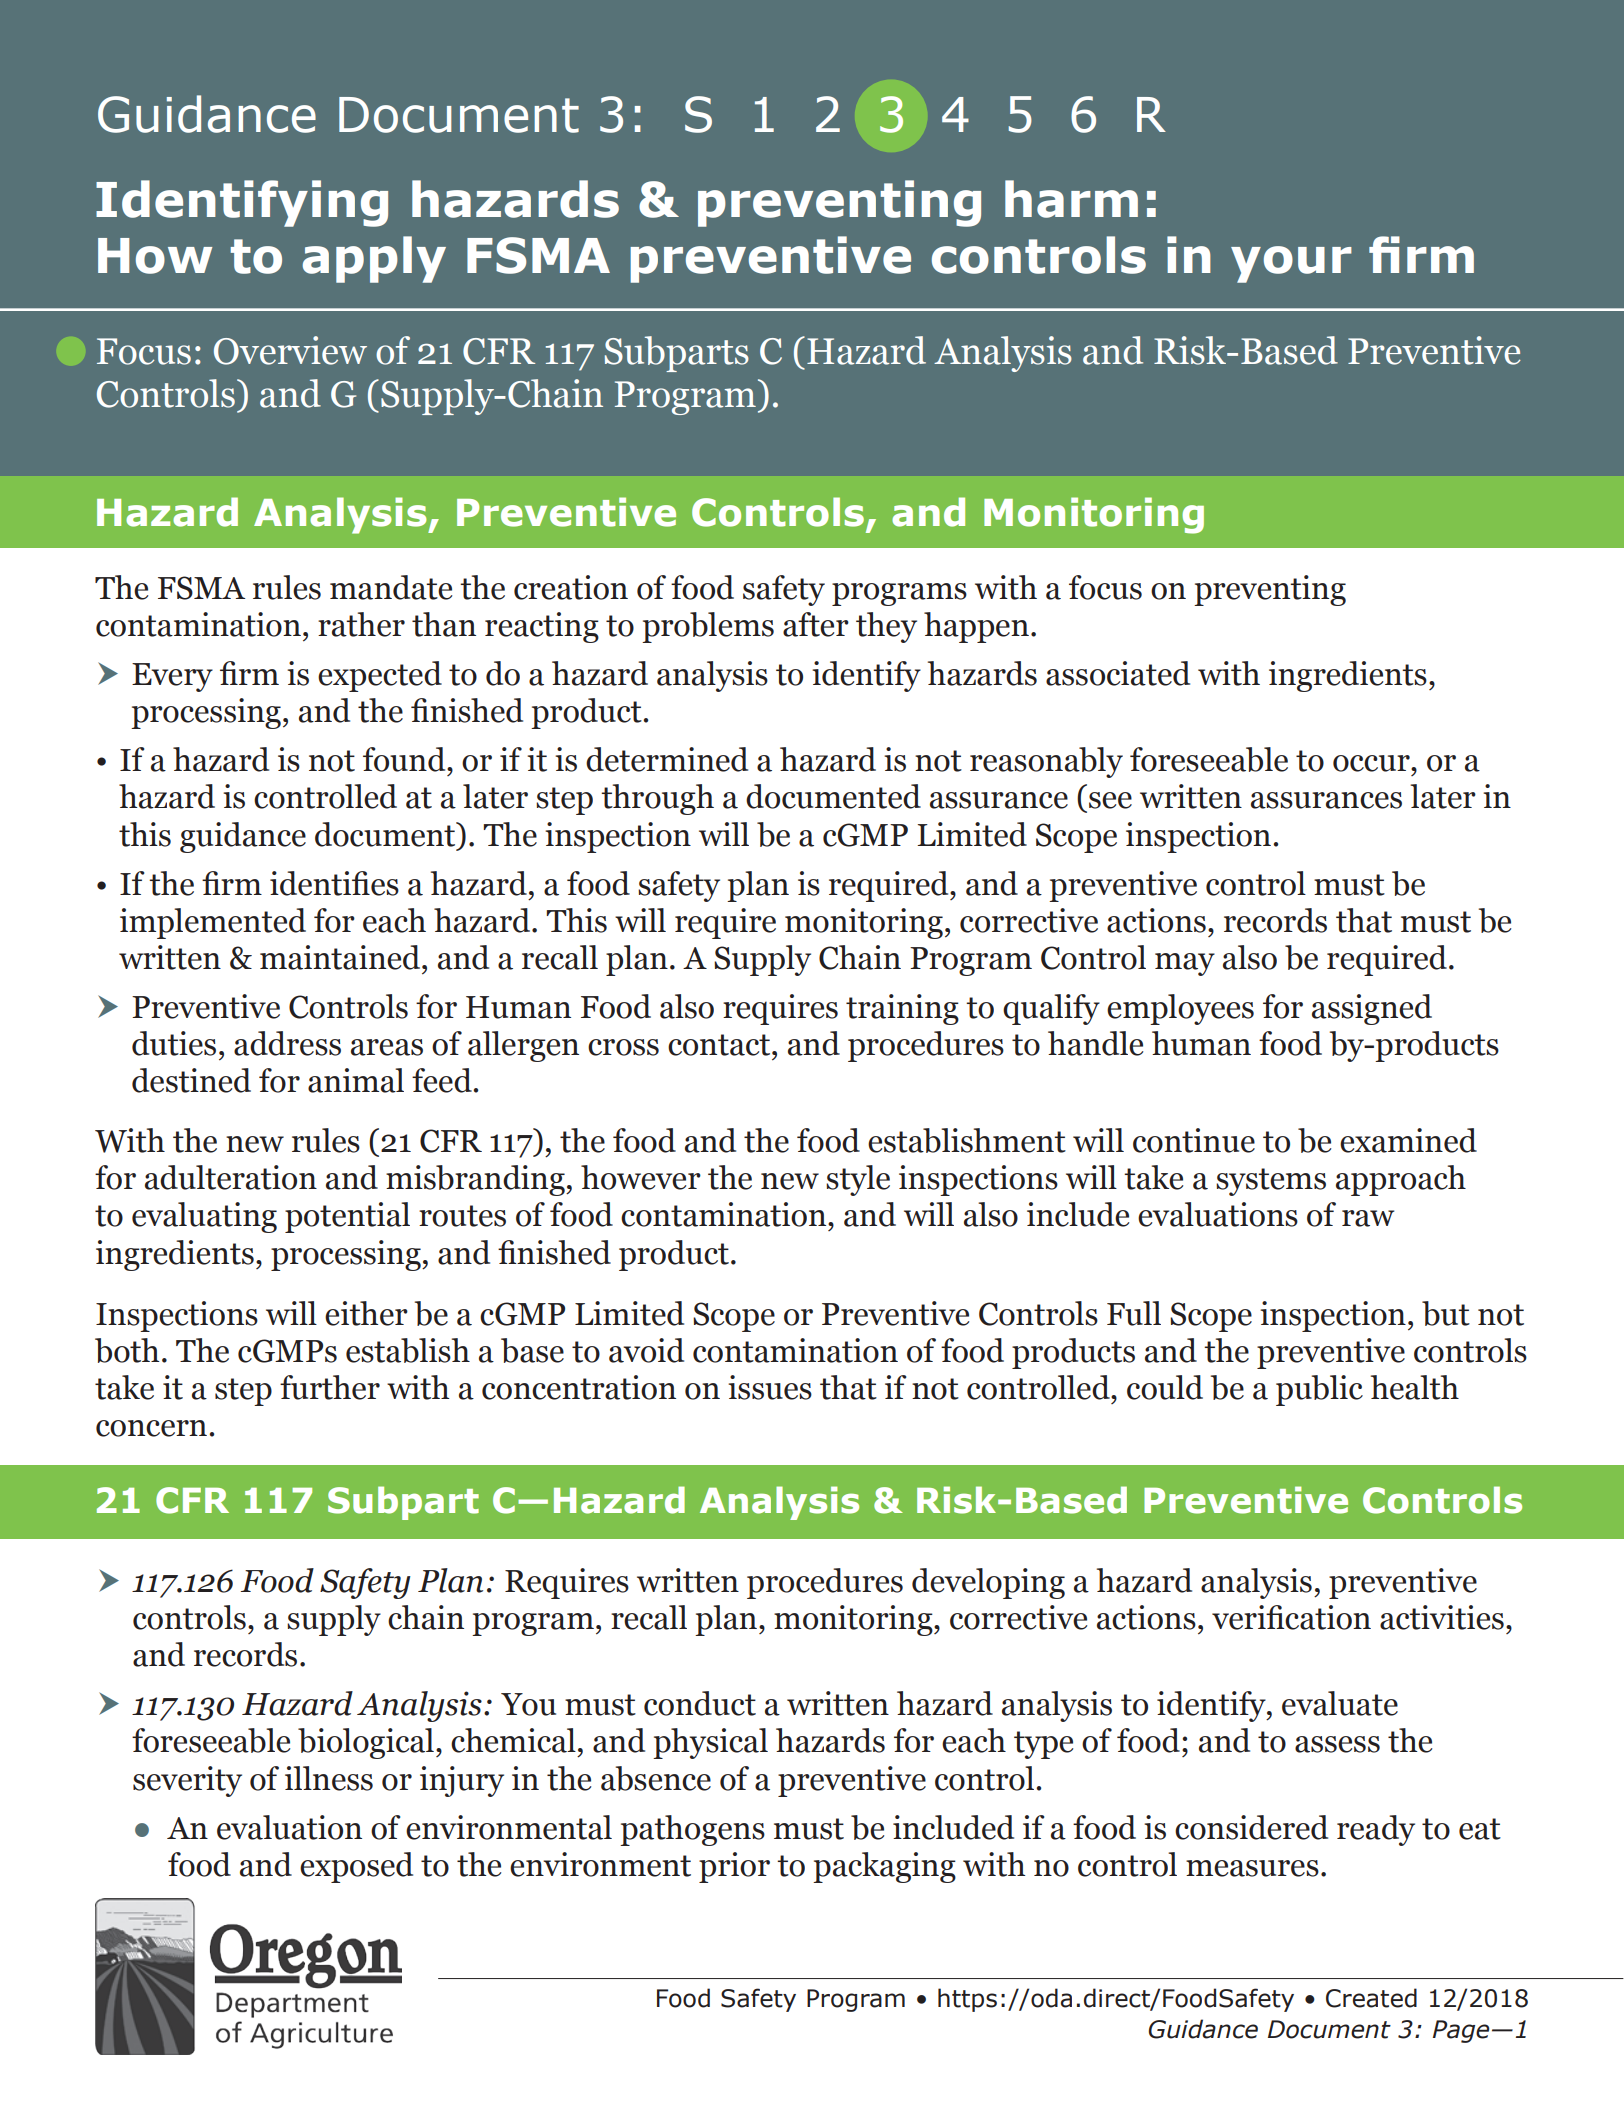  I want to click on Created, so click(1371, 1998).
